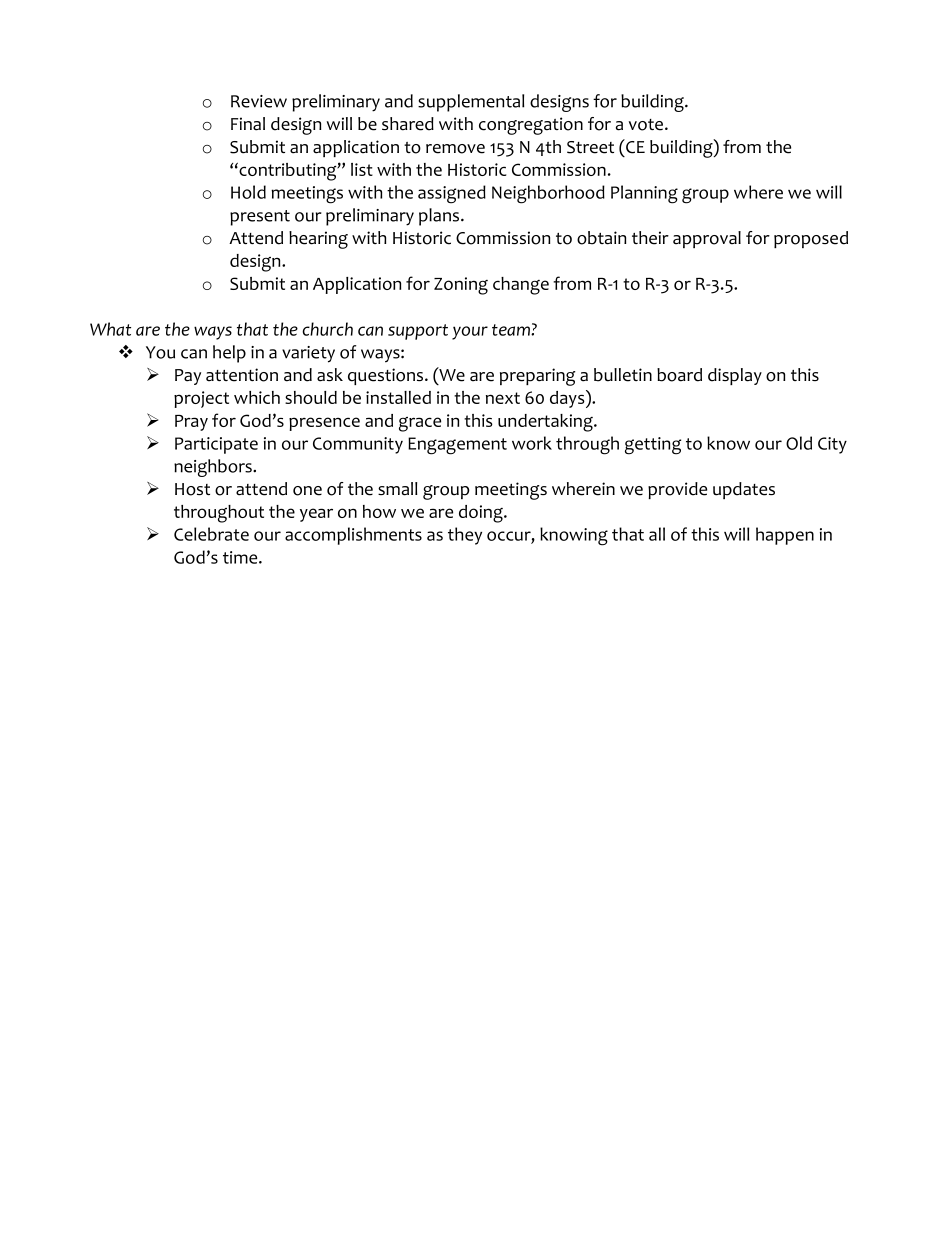  What do you see at coordinates (211, 534) in the document?
I see `Celebrate` at bounding box center [211, 534].
